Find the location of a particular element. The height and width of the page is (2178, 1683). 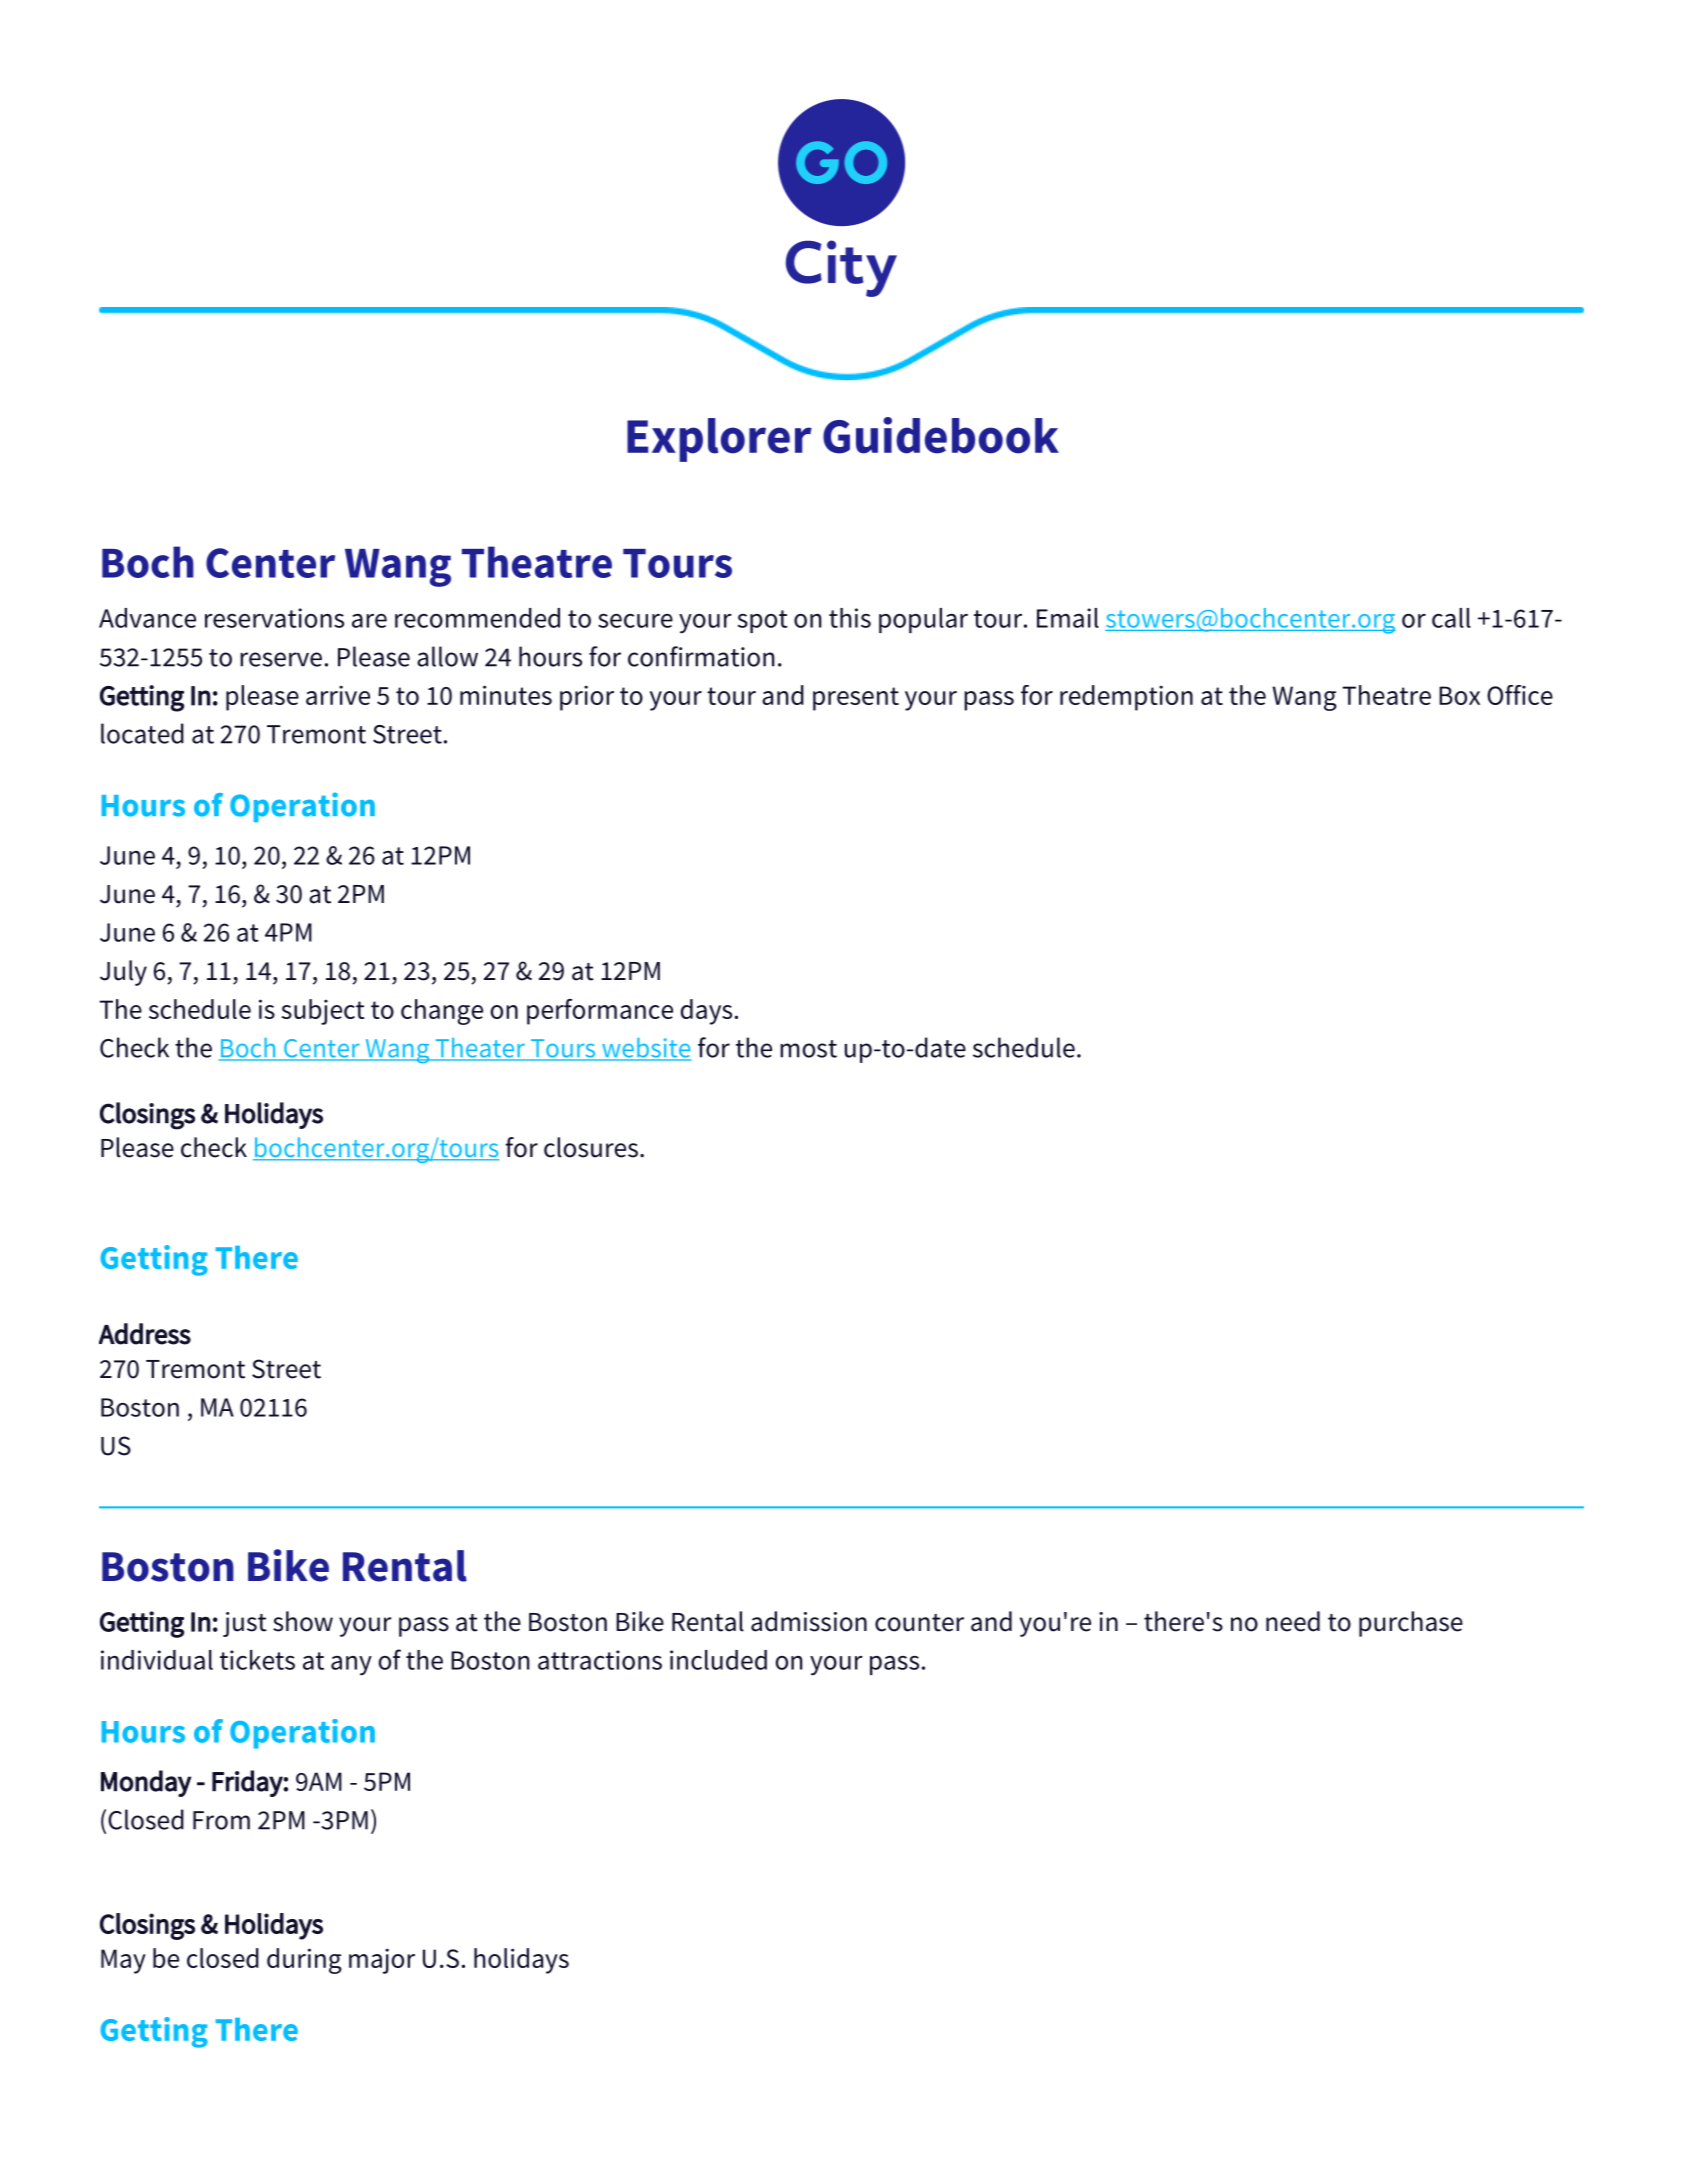

major is located at coordinates (382, 1961).
